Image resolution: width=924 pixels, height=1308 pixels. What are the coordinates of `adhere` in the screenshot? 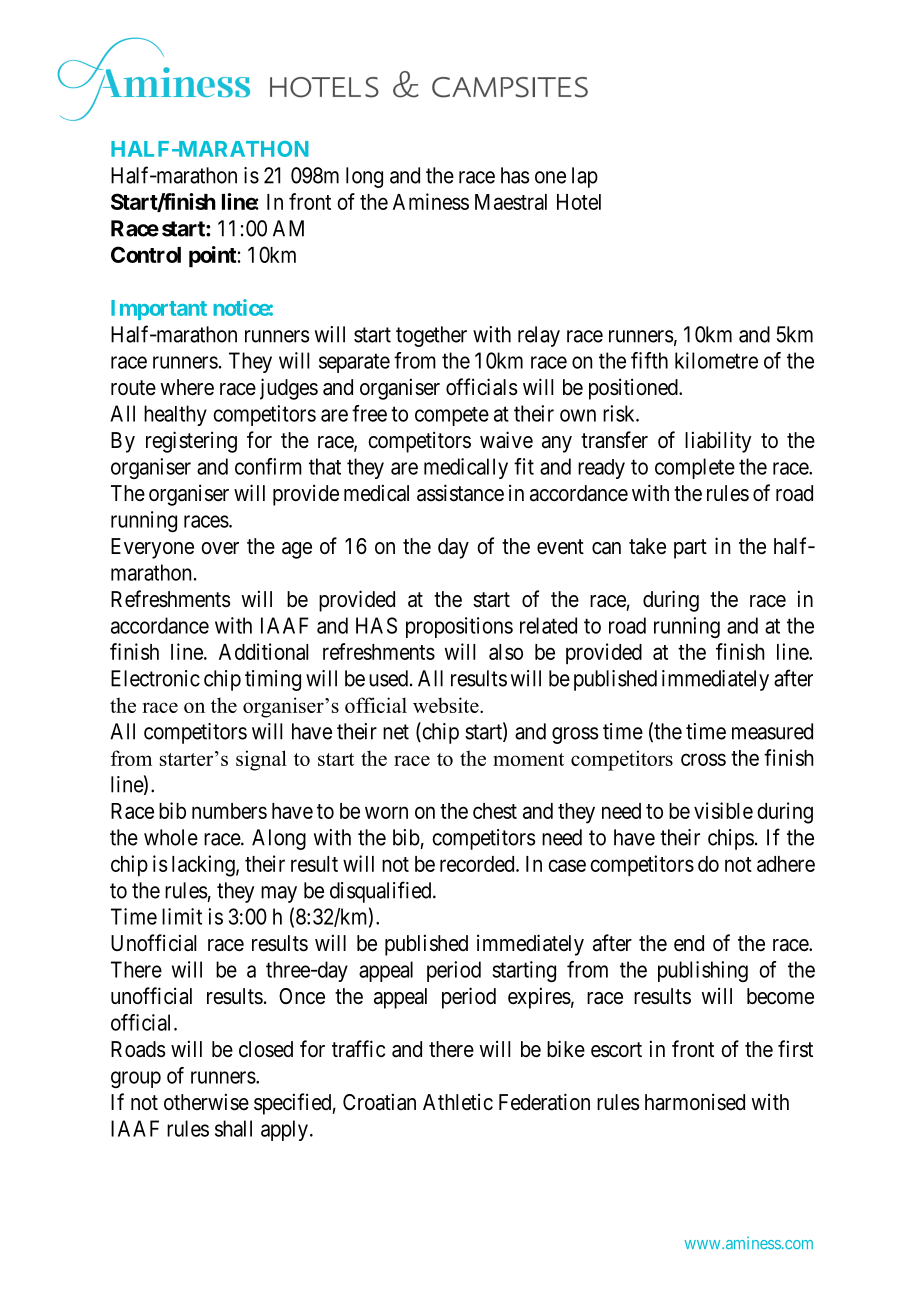 It's located at (786, 864).
